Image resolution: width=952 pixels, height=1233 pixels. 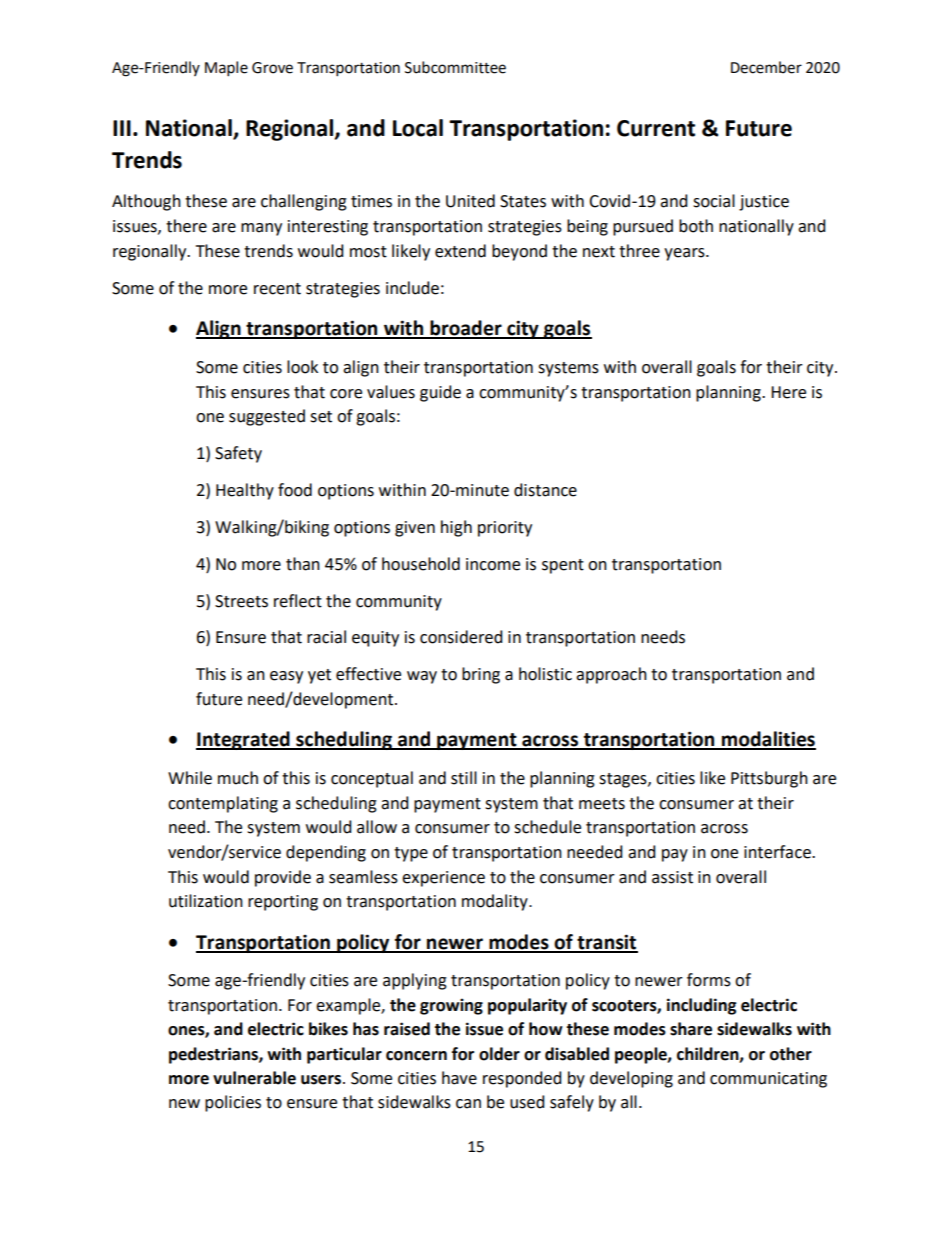 What do you see at coordinates (768, 740) in the screenshot?
I see `modalities` at bounding box center [768, 740].
